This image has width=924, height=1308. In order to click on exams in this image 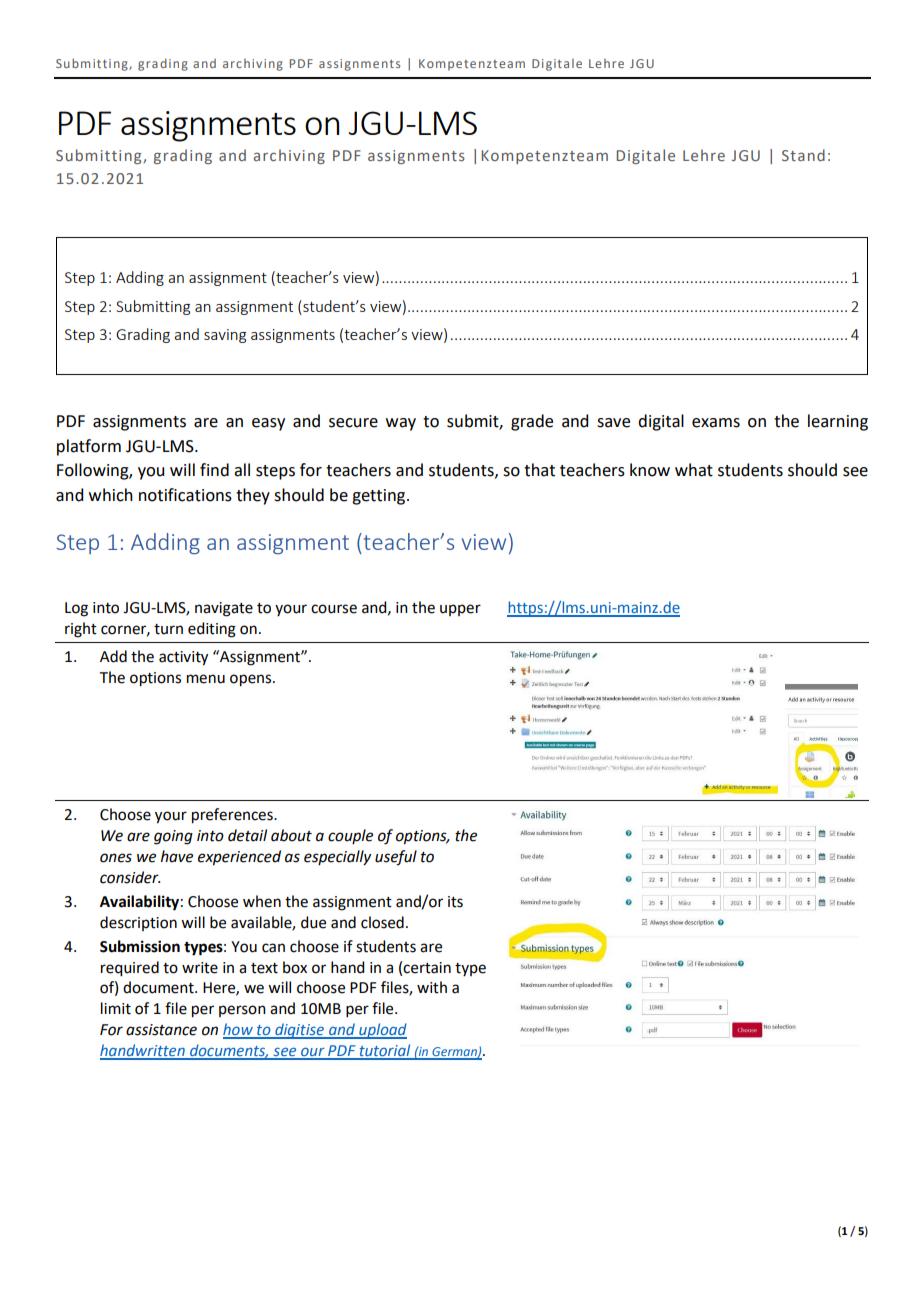, I will do `click(716, 423)`.
